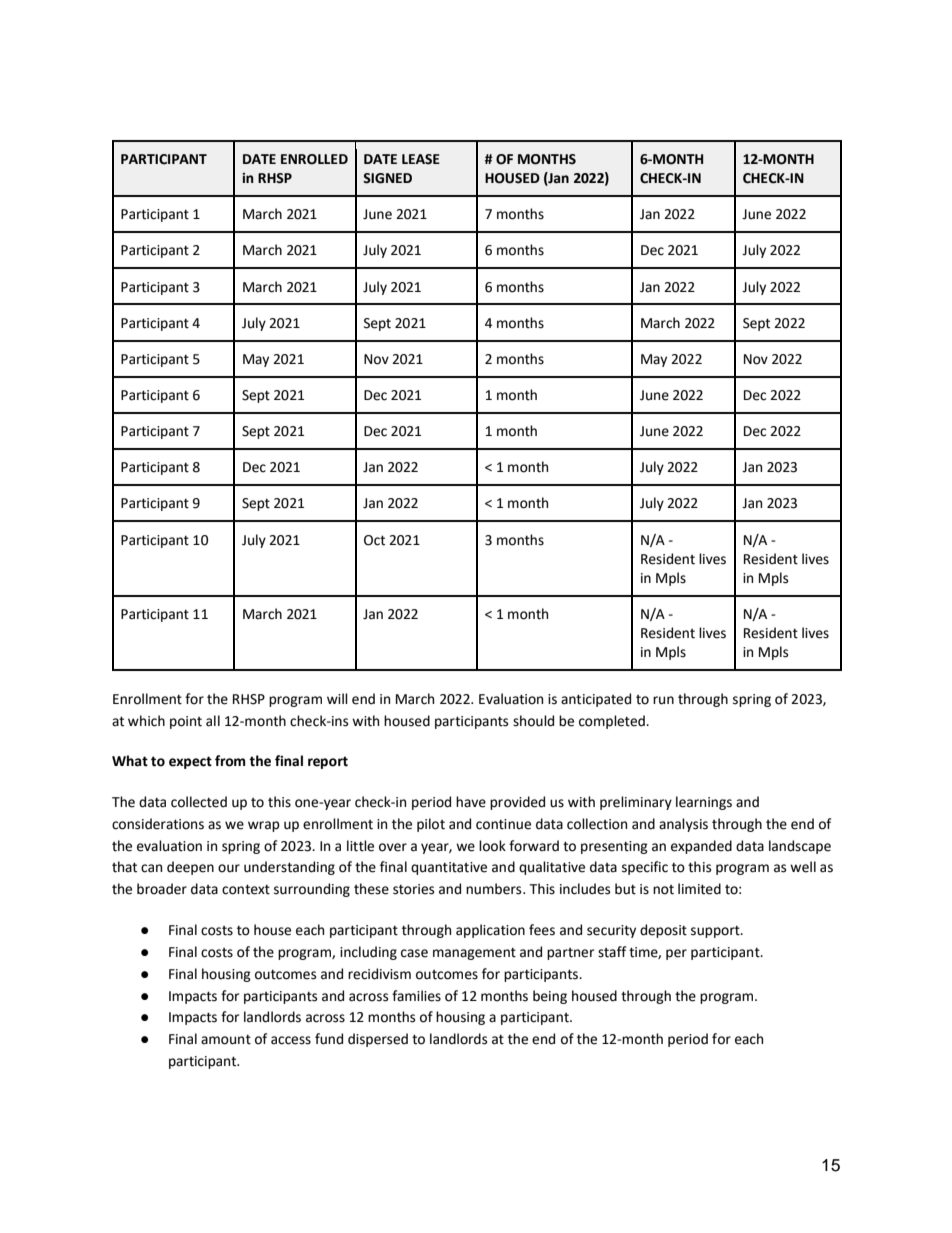 This screenshot has height=1233, width=952. Describe the element at coordinates (226, 1040) in the screenshot. I see `amount` at that location.
